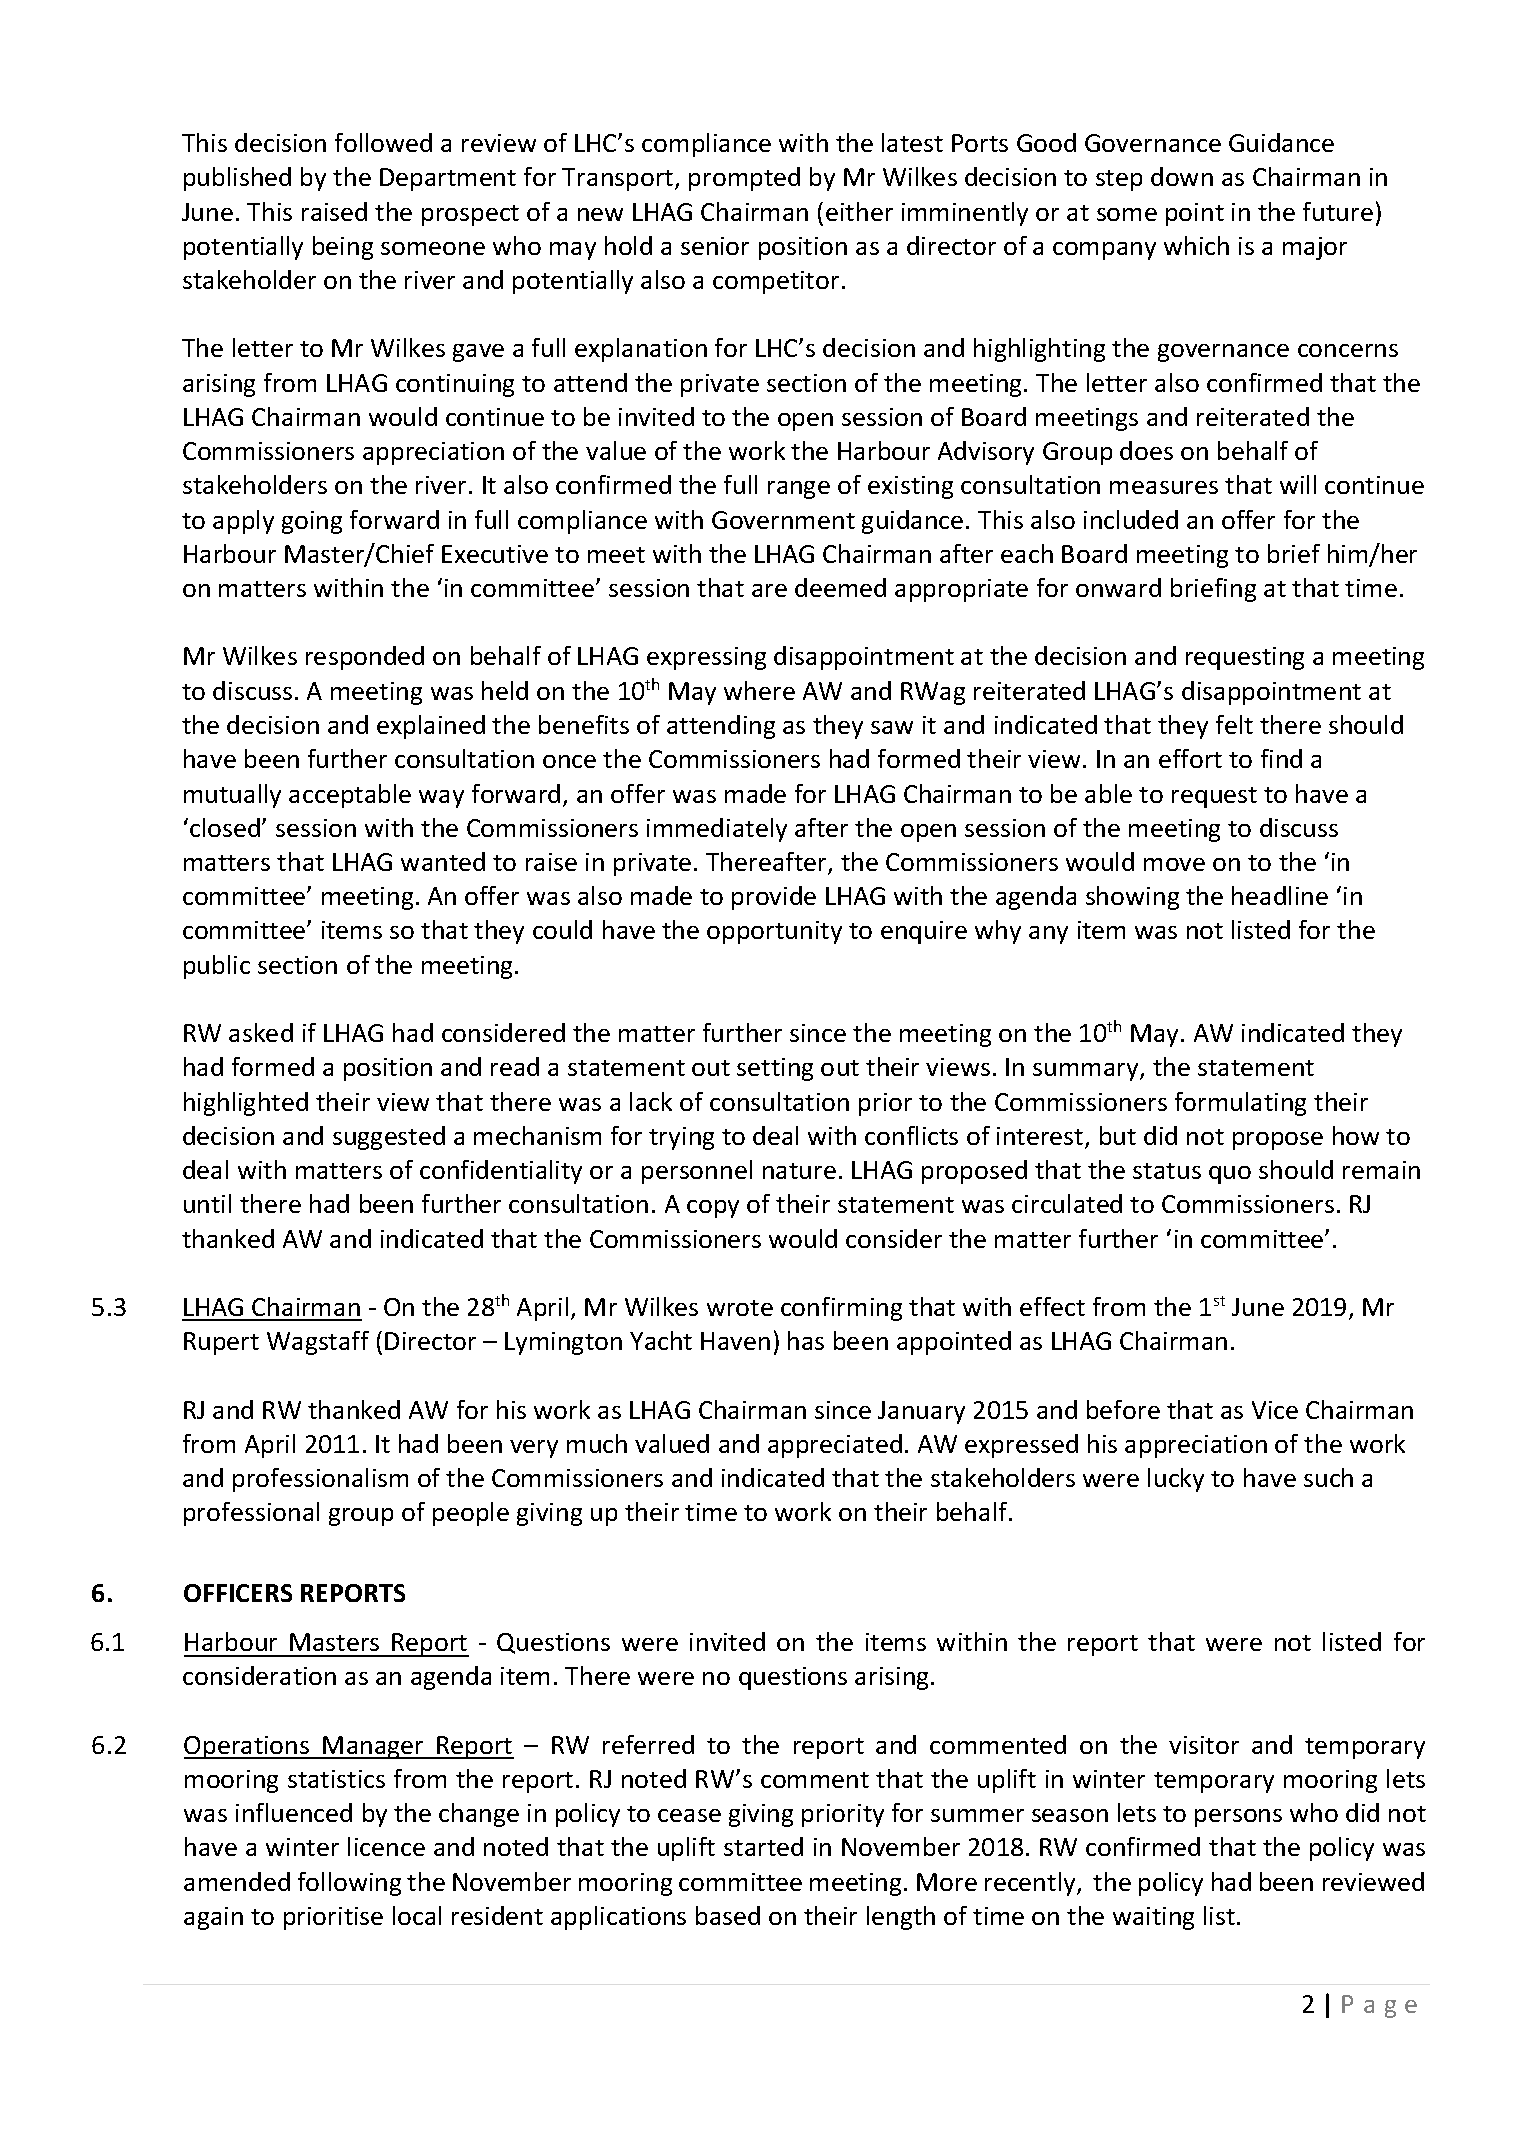  I want to click on following, so click(349, 1884).
